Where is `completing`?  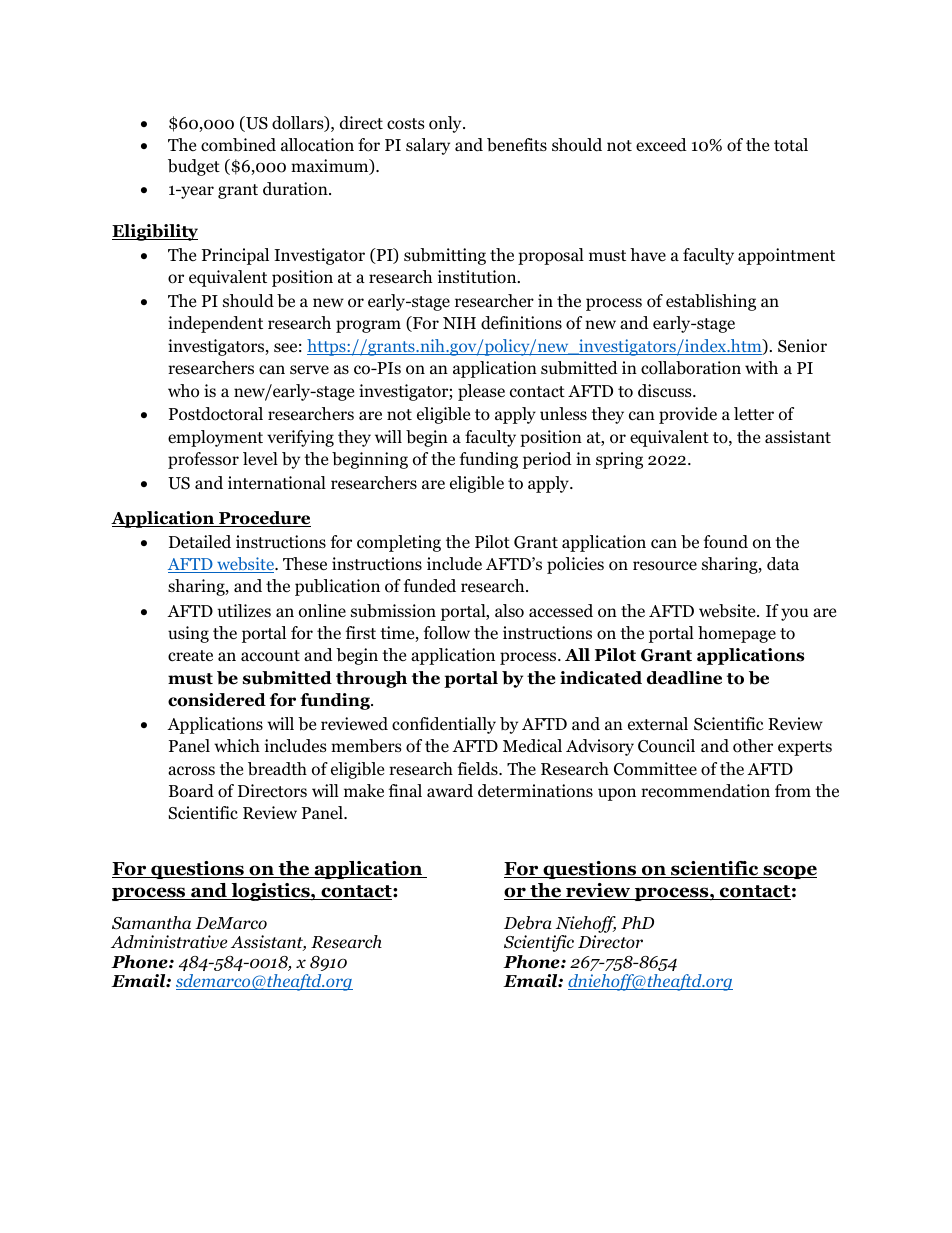
completing is located at coordinates (399, 543).
